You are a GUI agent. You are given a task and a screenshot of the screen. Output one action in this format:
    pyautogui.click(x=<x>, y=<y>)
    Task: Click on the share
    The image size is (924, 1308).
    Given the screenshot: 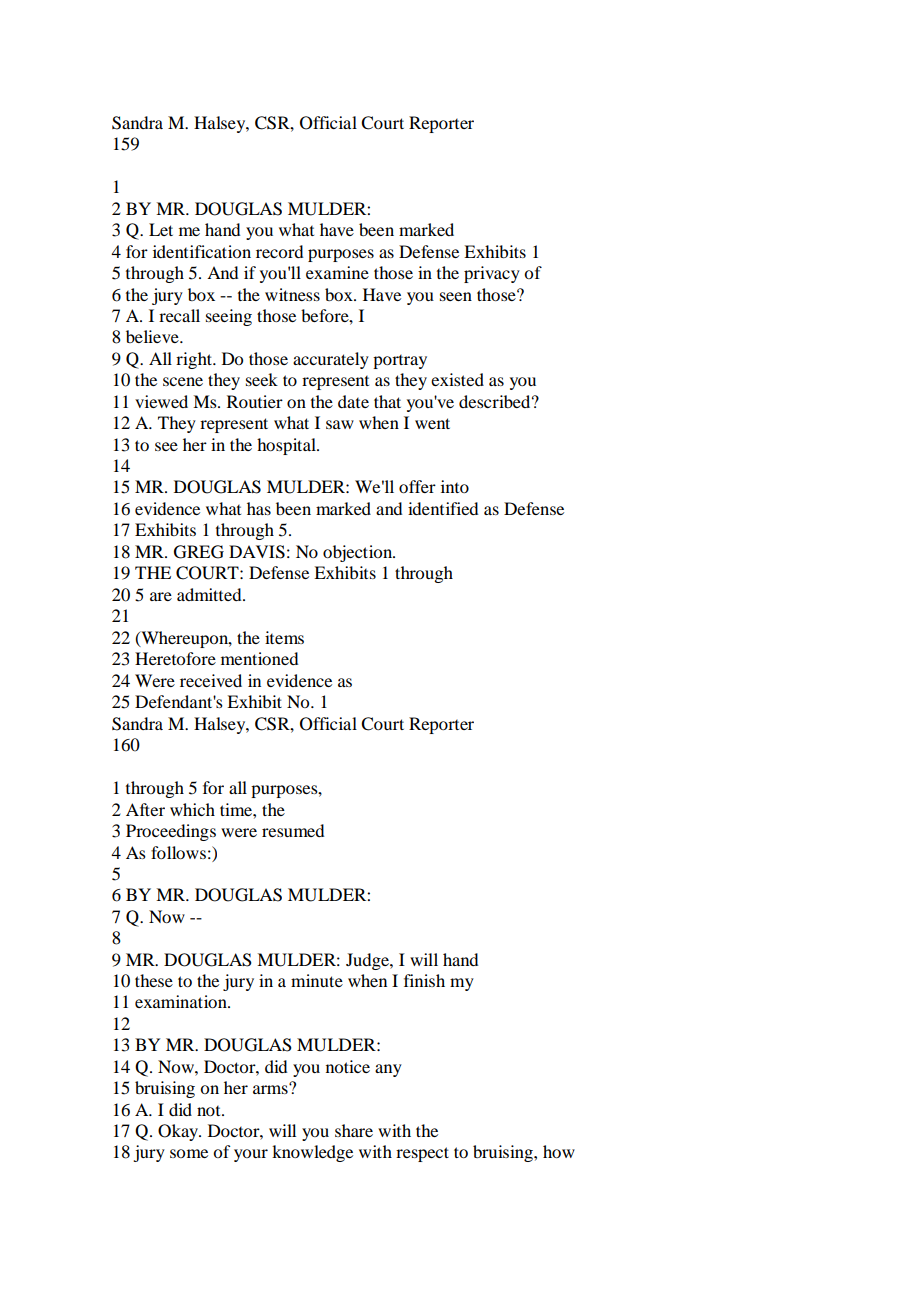 What is the action you would take?
    pyautogui.click(x=354, y=1130)
